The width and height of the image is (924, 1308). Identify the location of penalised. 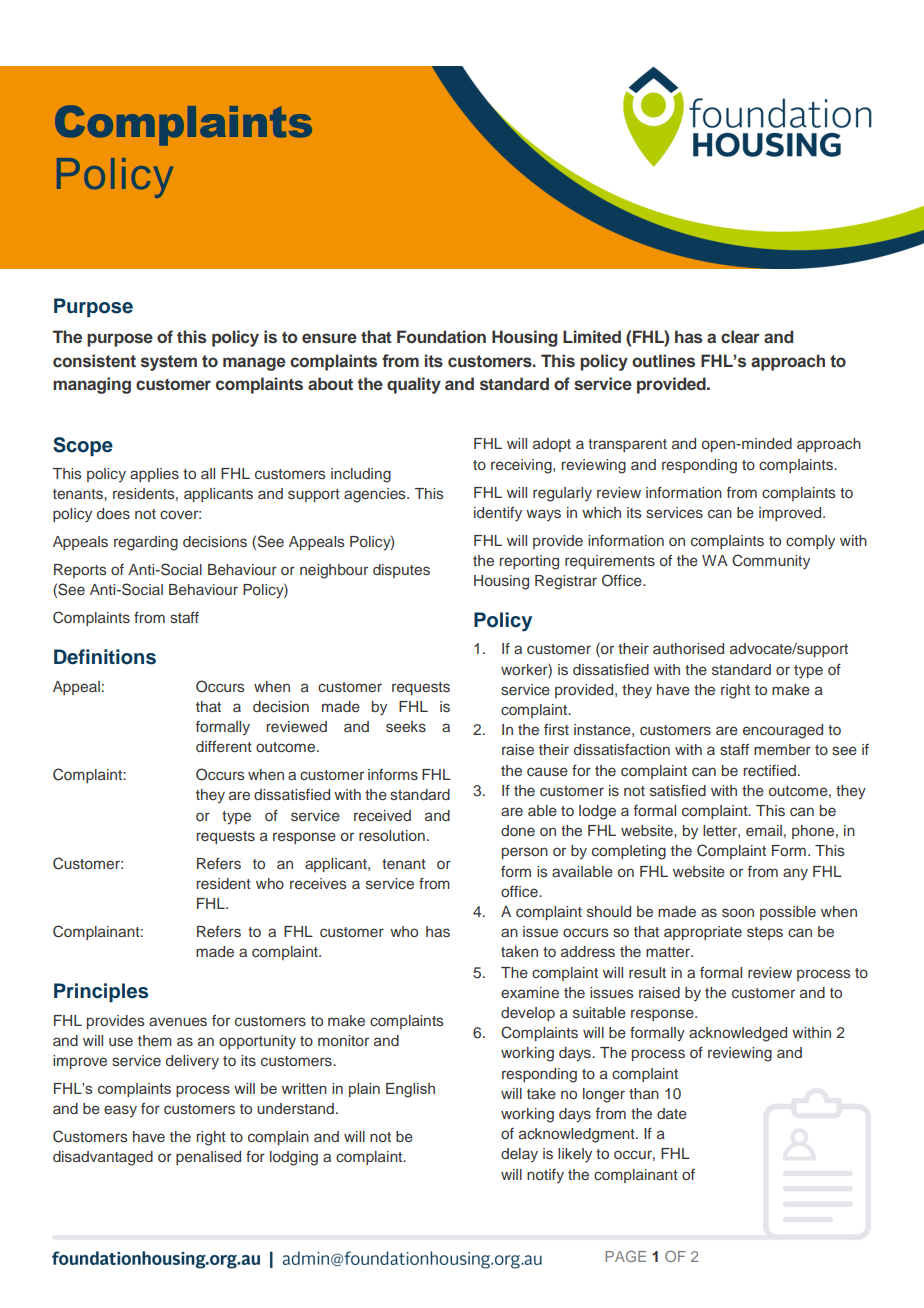
(208, 1158).
